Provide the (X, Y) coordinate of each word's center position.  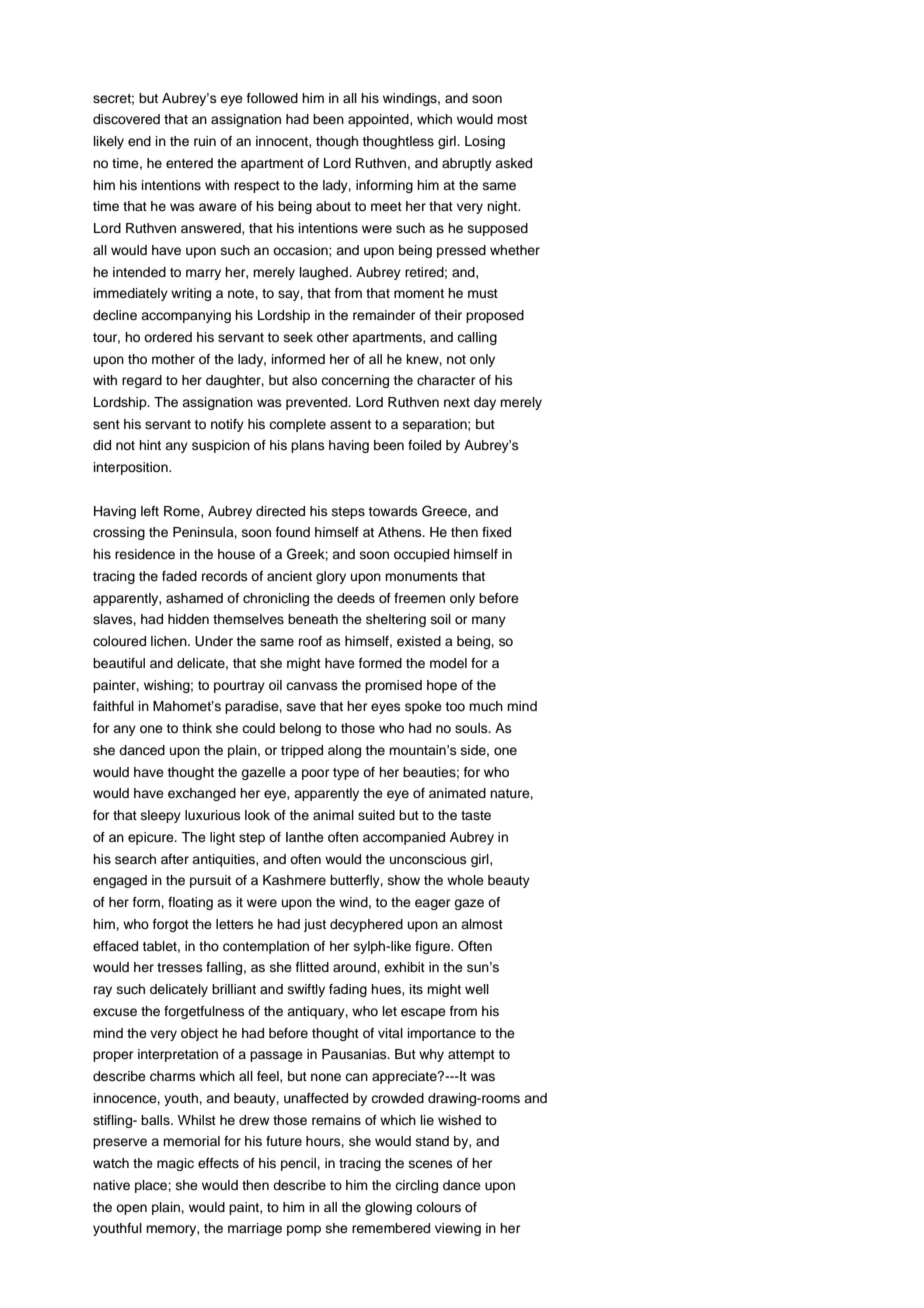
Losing (485, 142)
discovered (126, 119)
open (131, 1209)
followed (272, 98)
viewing (458, 1229)
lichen (170, 641)
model (448, 663)
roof (310, 641)
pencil (299, 1164)
